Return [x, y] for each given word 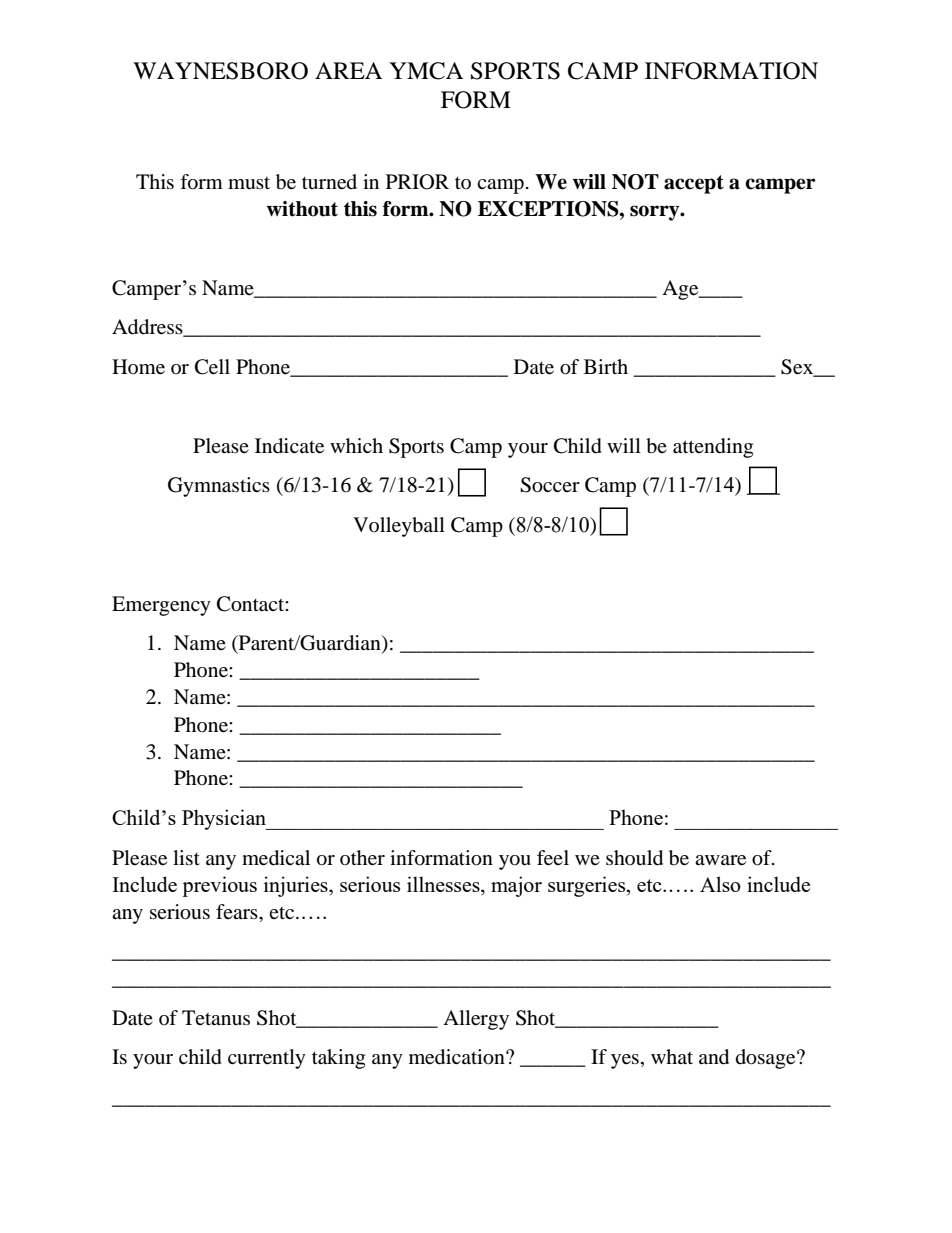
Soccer [550, 485]
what [672, 1056]
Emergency [161, 606]
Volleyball [399, 527]
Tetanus [216, 1017]
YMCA [426, 71]
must [249, 183]
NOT [635, 182]
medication [458, 1057]
